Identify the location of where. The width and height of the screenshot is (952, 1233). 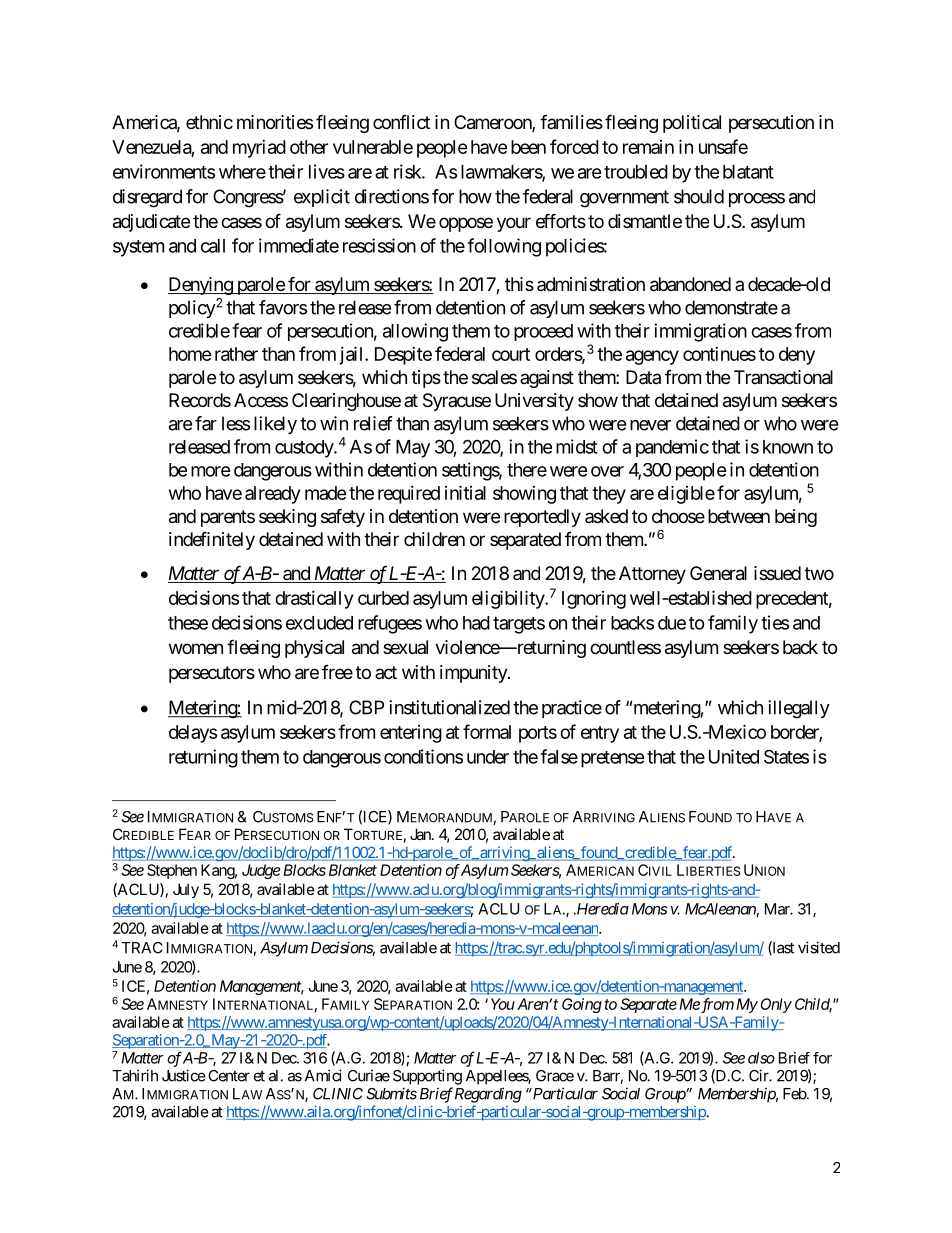
(242, 172).
